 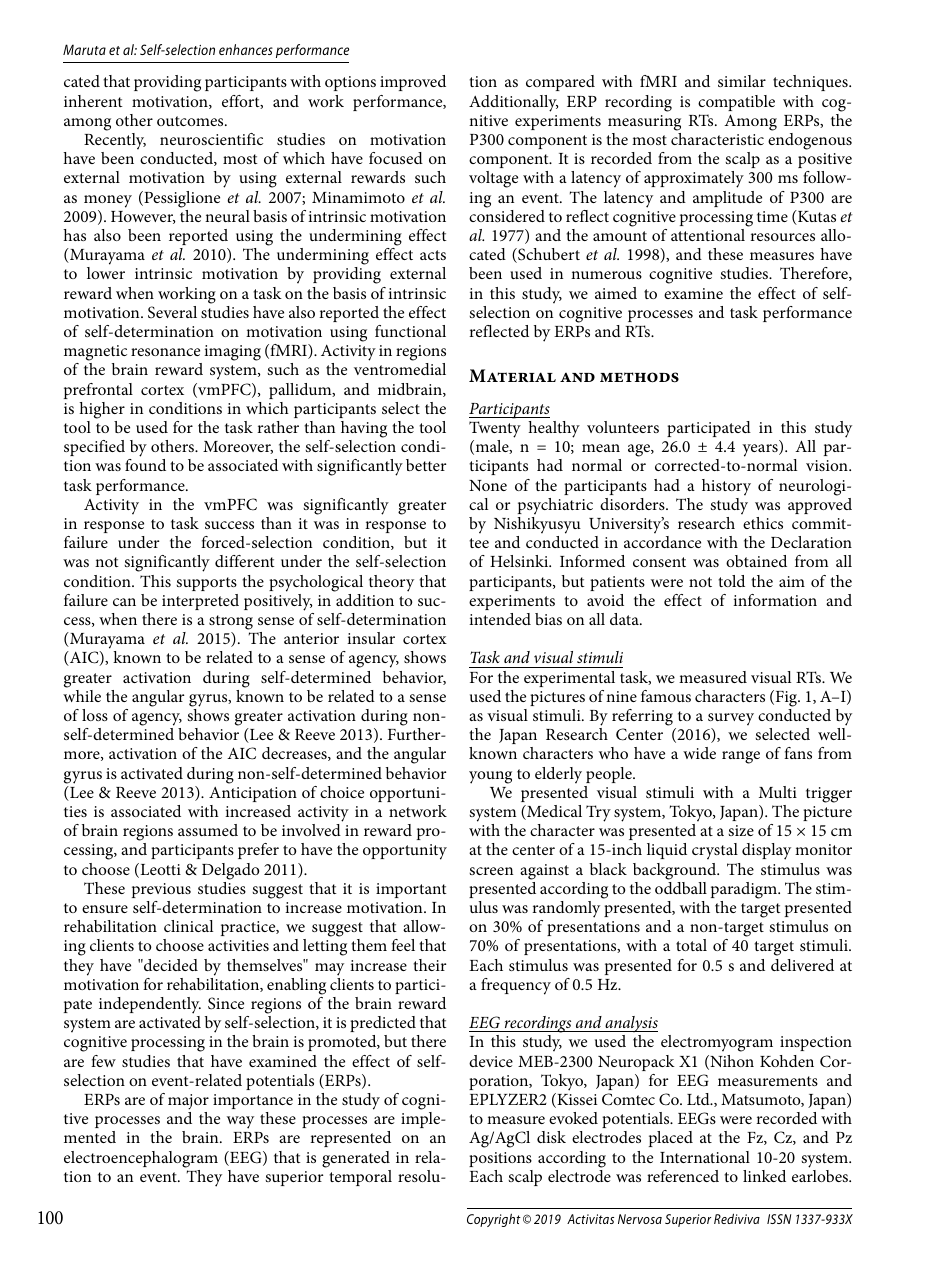 What do you see at coordinates (742, 81) in the screenshot?
I see `similar` at bounding box center [742, 81].
